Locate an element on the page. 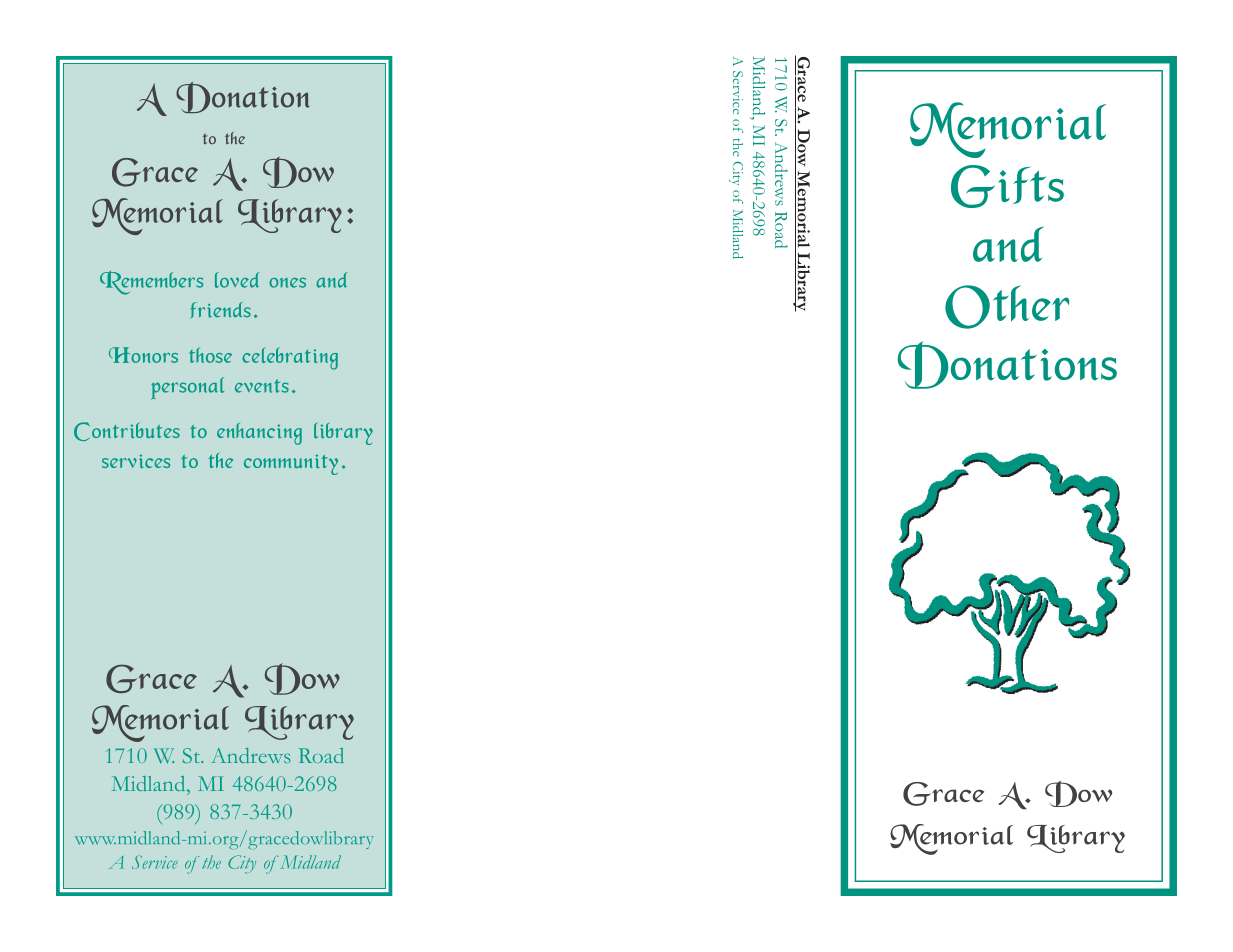 The height and width of the document is (952, 1233). Other is located at coordinates (1007, 307).
